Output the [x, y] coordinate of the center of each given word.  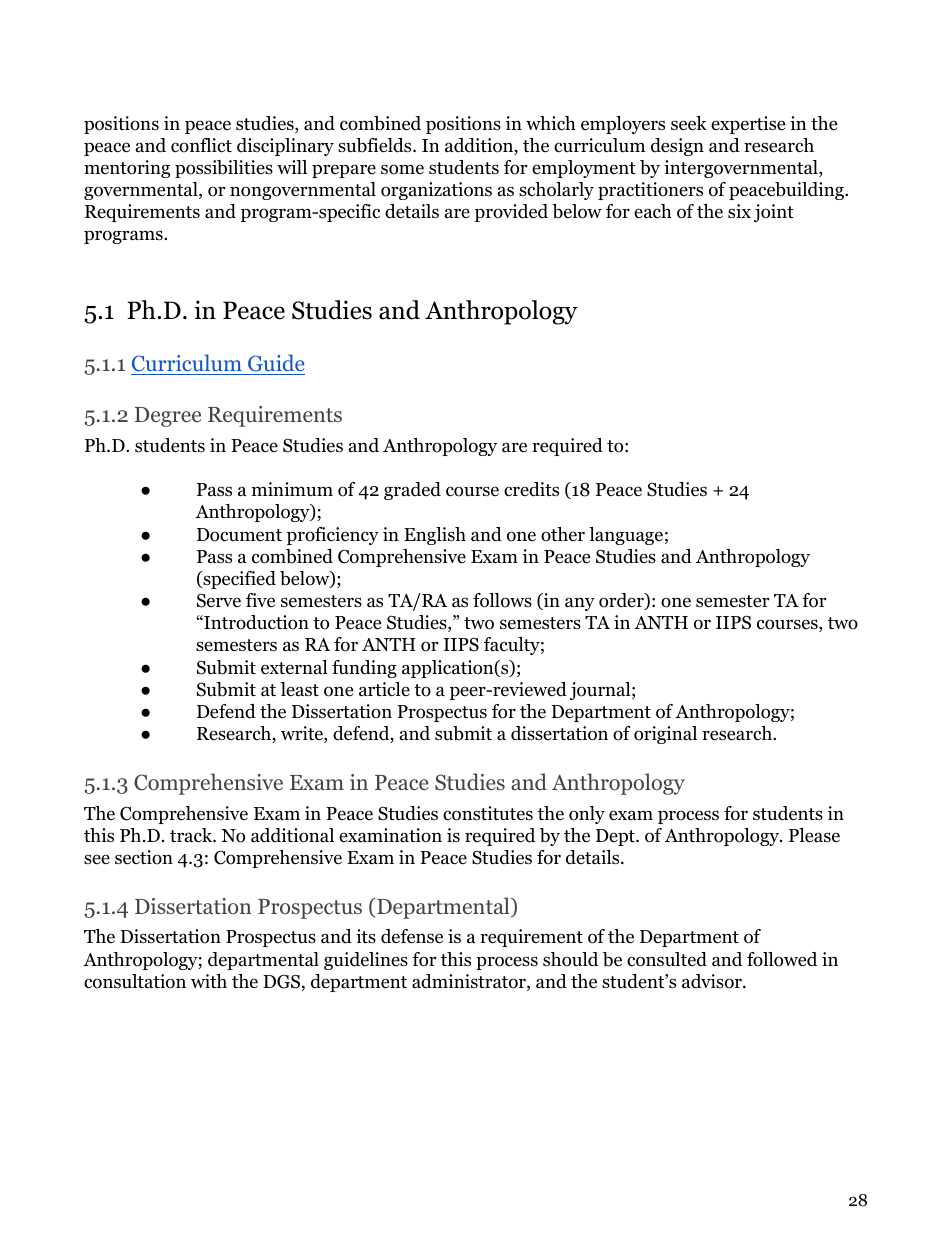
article [384, 689]
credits [531, 489]
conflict [201, 145]
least [300, 689]
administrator [470, 982]
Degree [168, 417]
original [665, 735]
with [209, 981]
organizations [436, 191]
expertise [748, 125]
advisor [713, 981]
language [626, 536]
